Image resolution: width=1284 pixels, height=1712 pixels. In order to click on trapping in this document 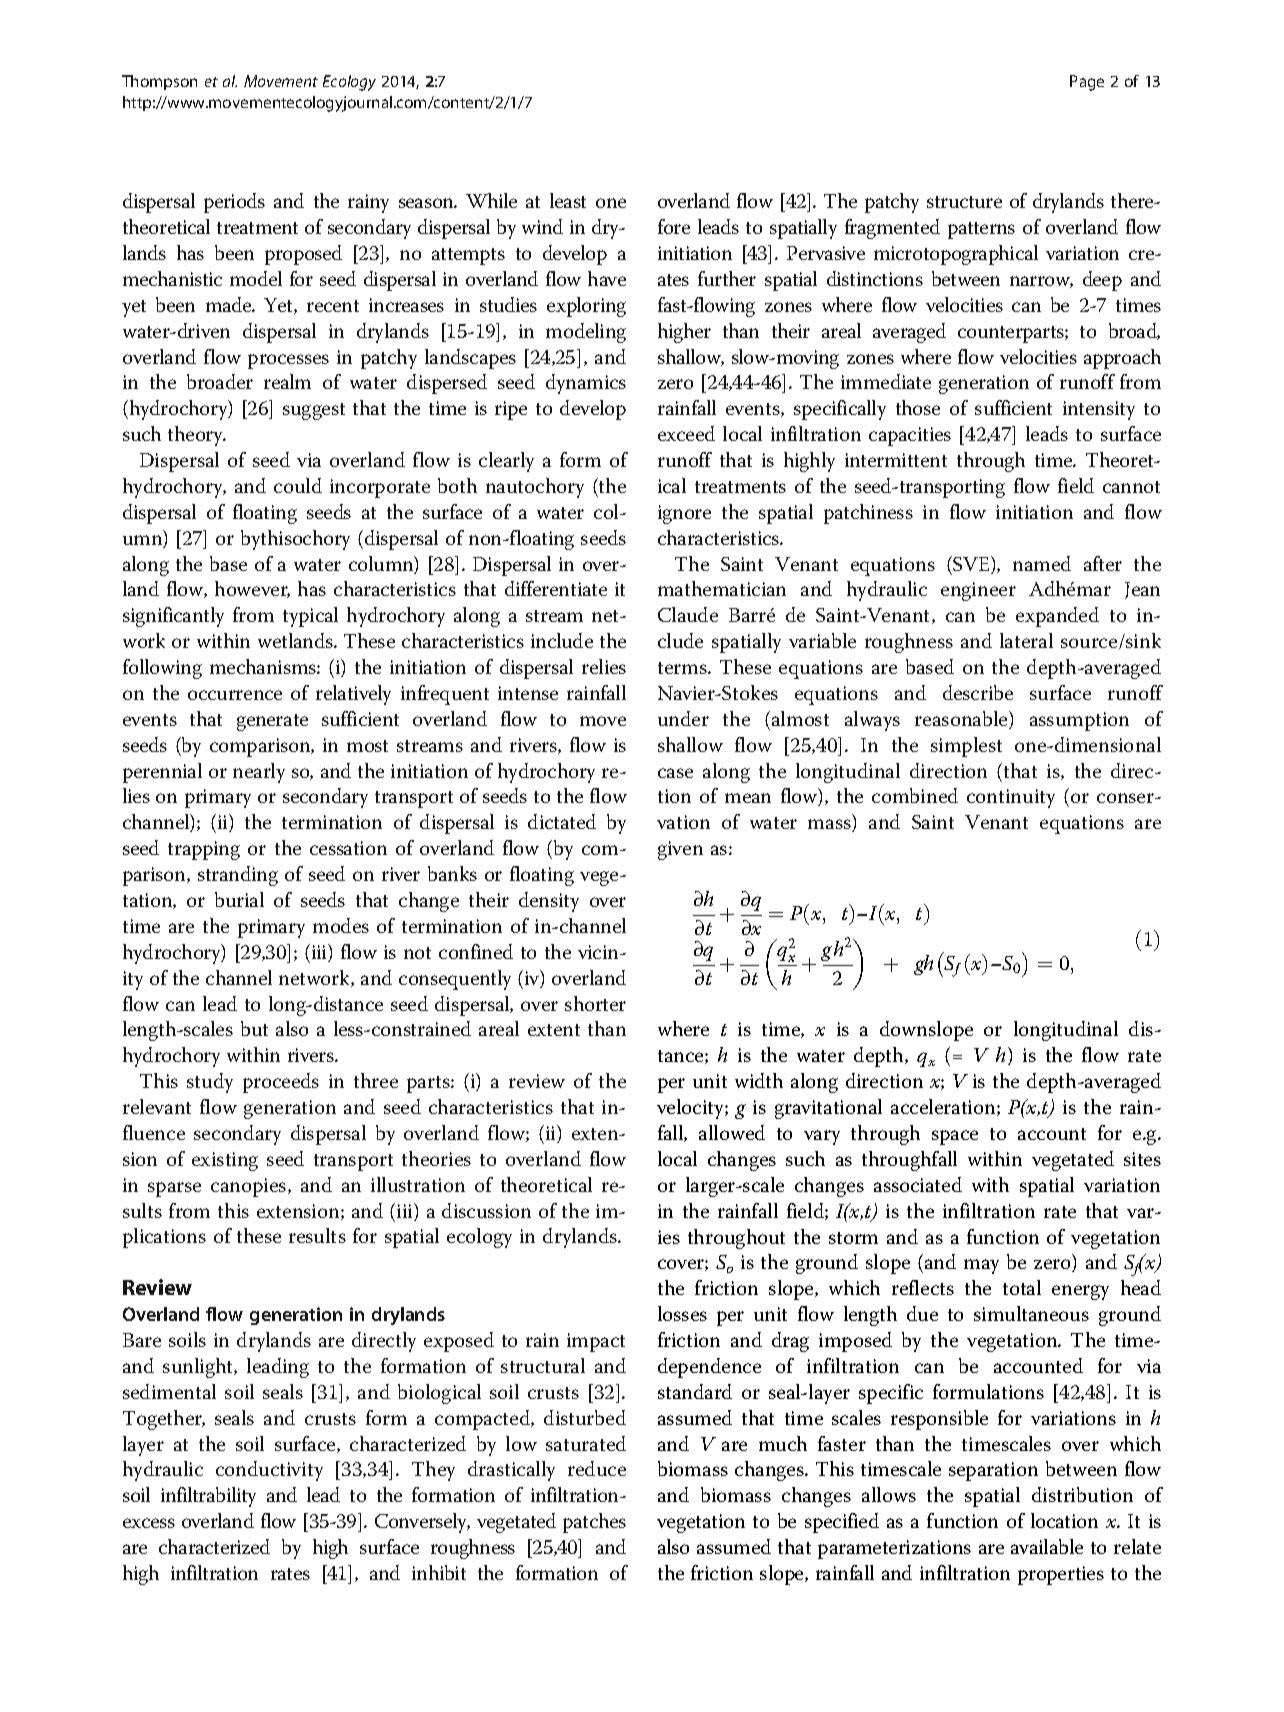, I will do `click(204, 850)`.
